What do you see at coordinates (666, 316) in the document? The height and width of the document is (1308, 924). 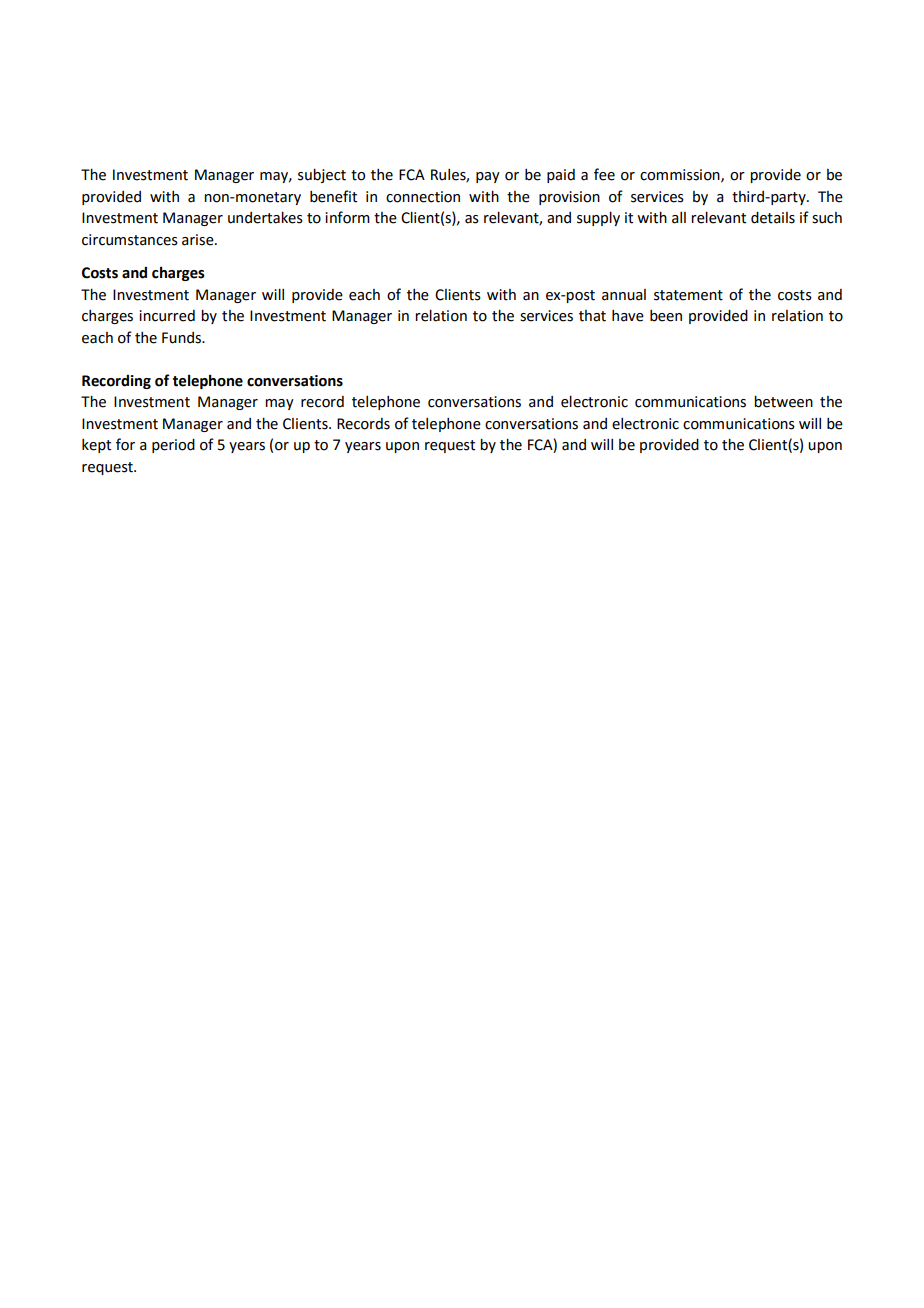 I see `been` at bounding box center [666, 316].
